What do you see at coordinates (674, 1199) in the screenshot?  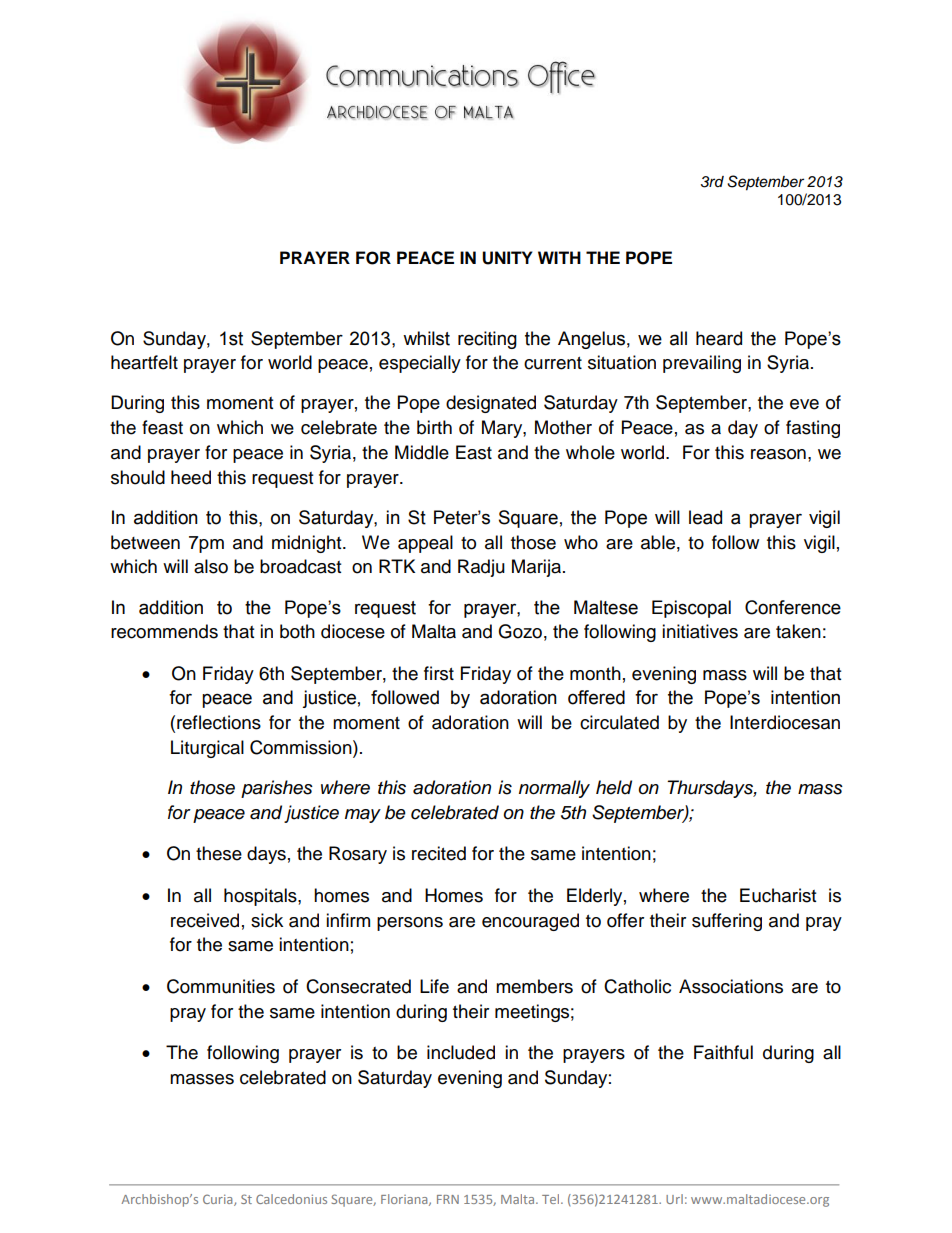 I see `Url` at bounding box center [674, 1199].
